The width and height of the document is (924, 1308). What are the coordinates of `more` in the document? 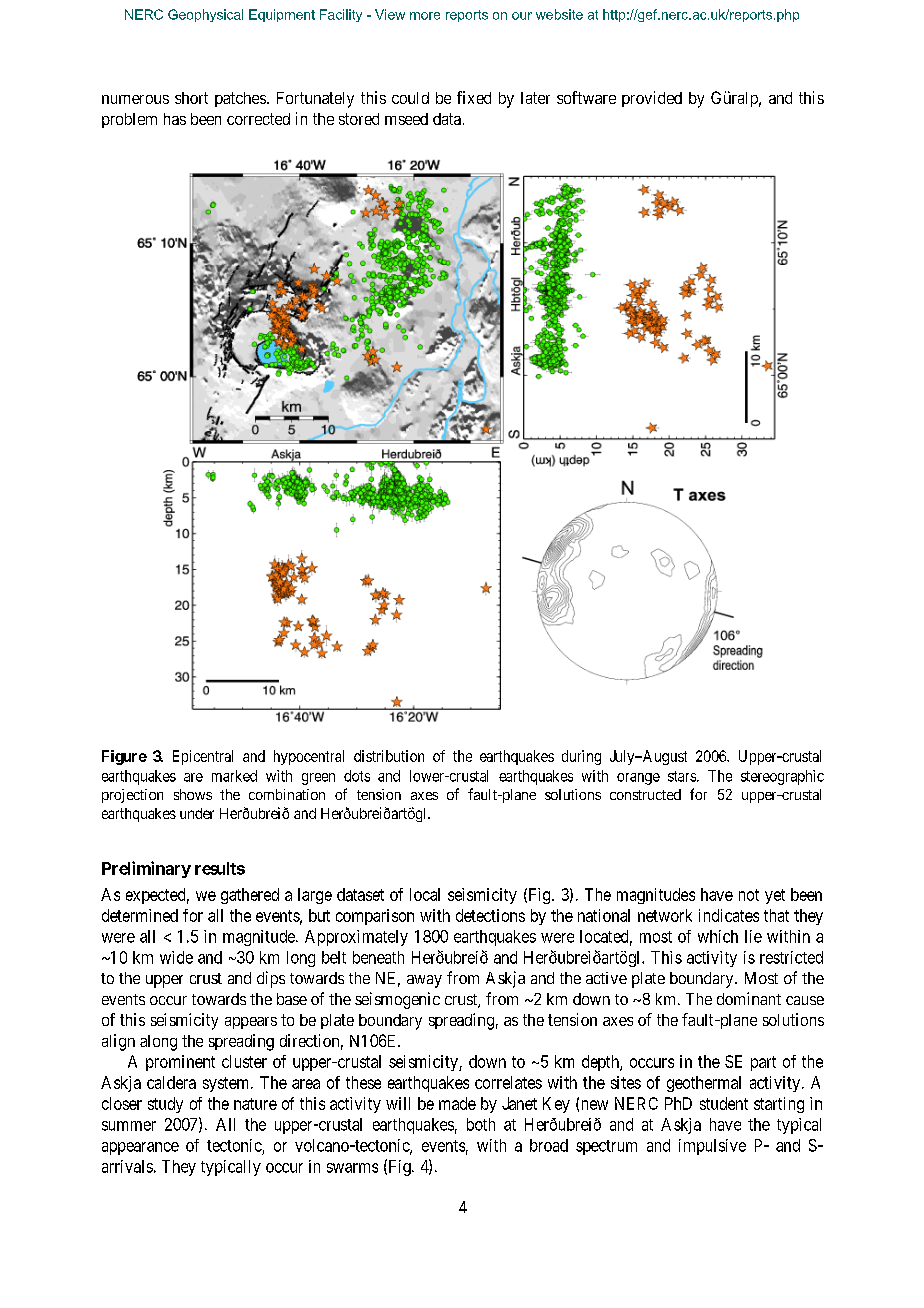 It's located at (425, 16).
